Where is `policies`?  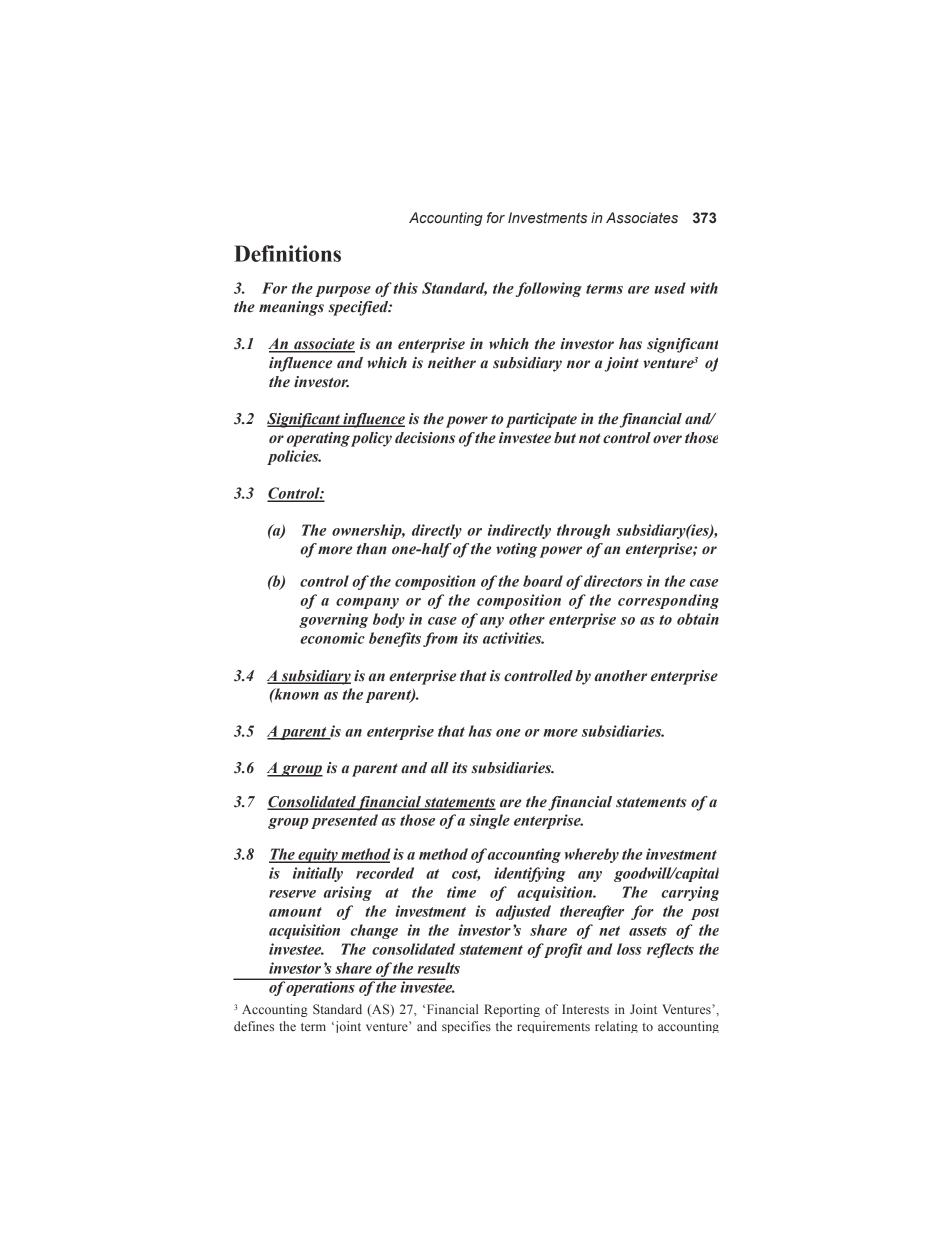
policies is located at coordinates (294, 457).
